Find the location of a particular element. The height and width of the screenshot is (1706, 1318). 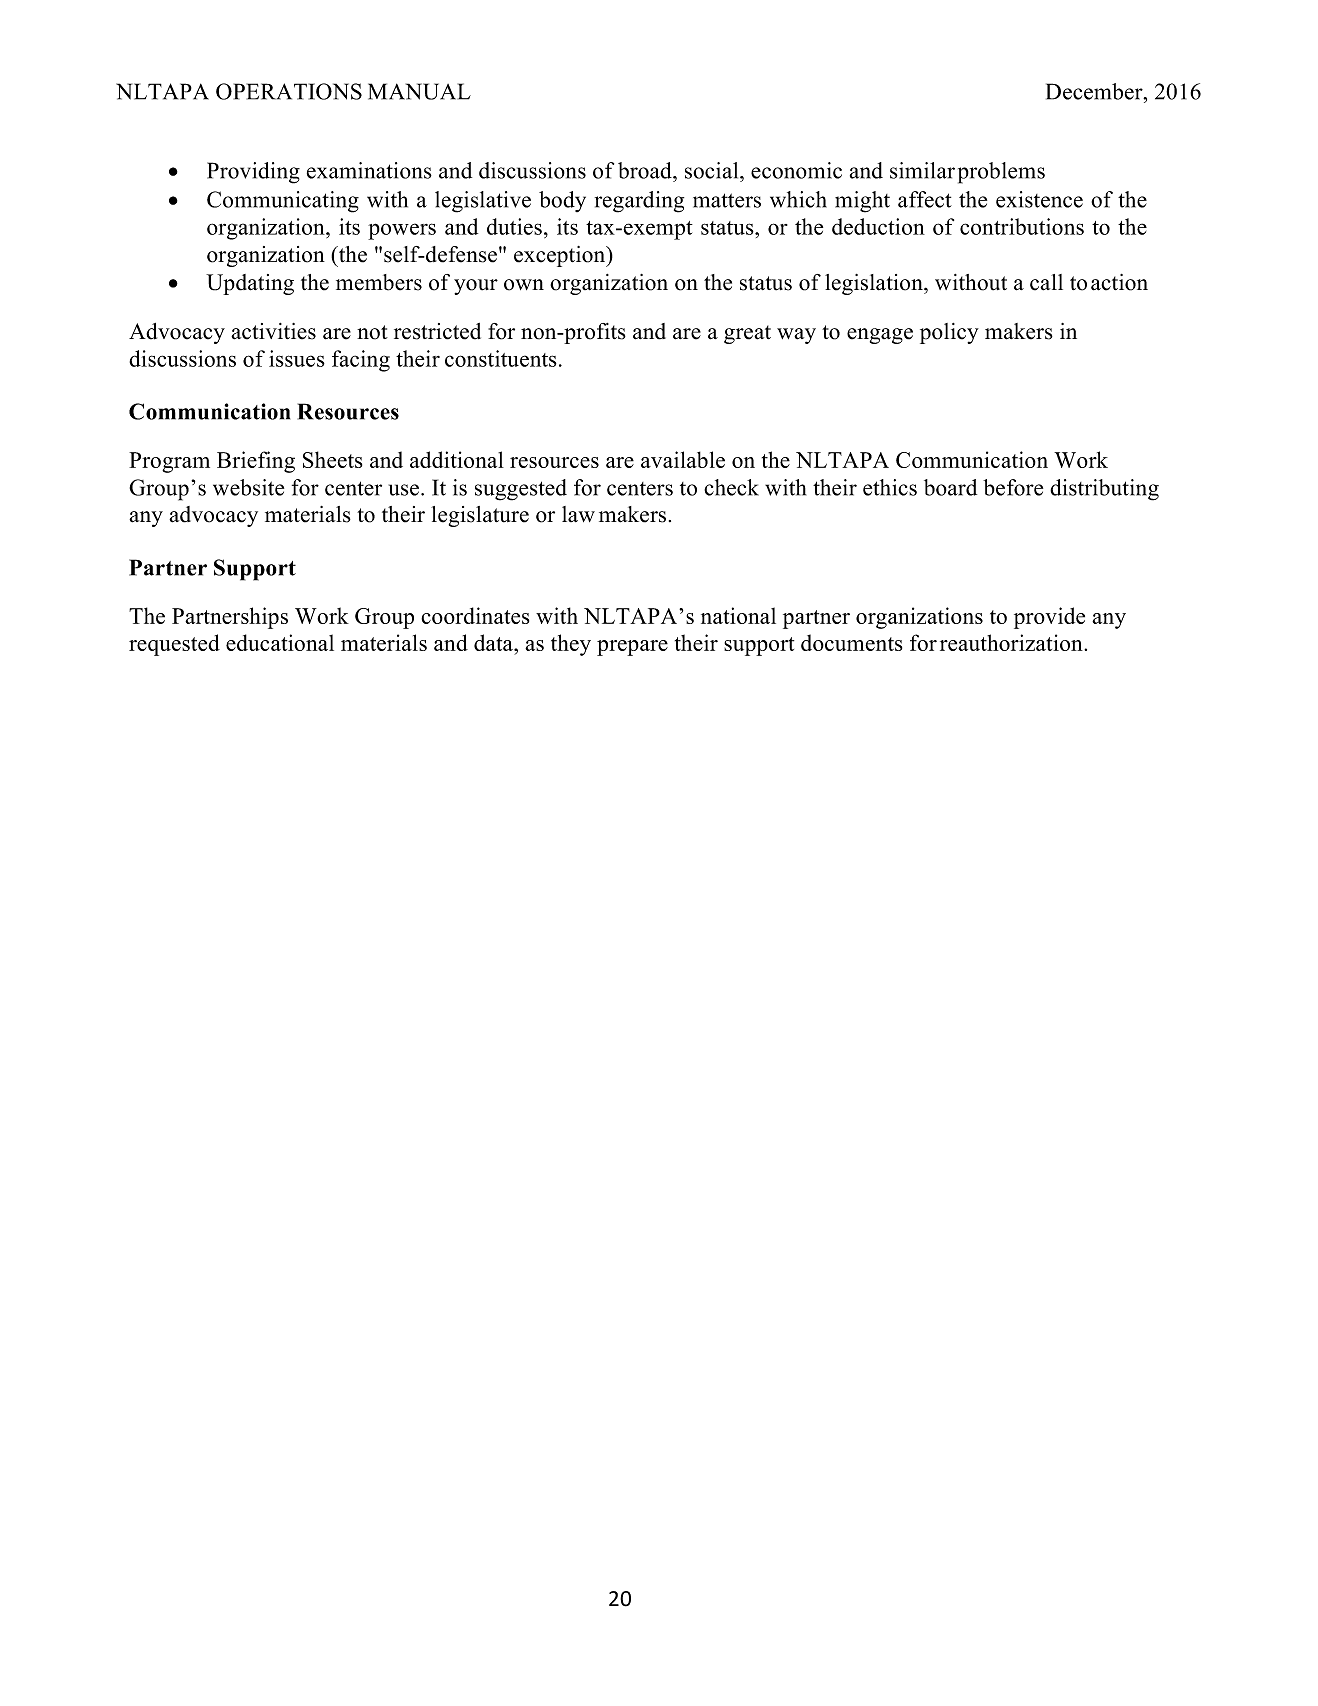

December is located at coordinates (1095, 91).
